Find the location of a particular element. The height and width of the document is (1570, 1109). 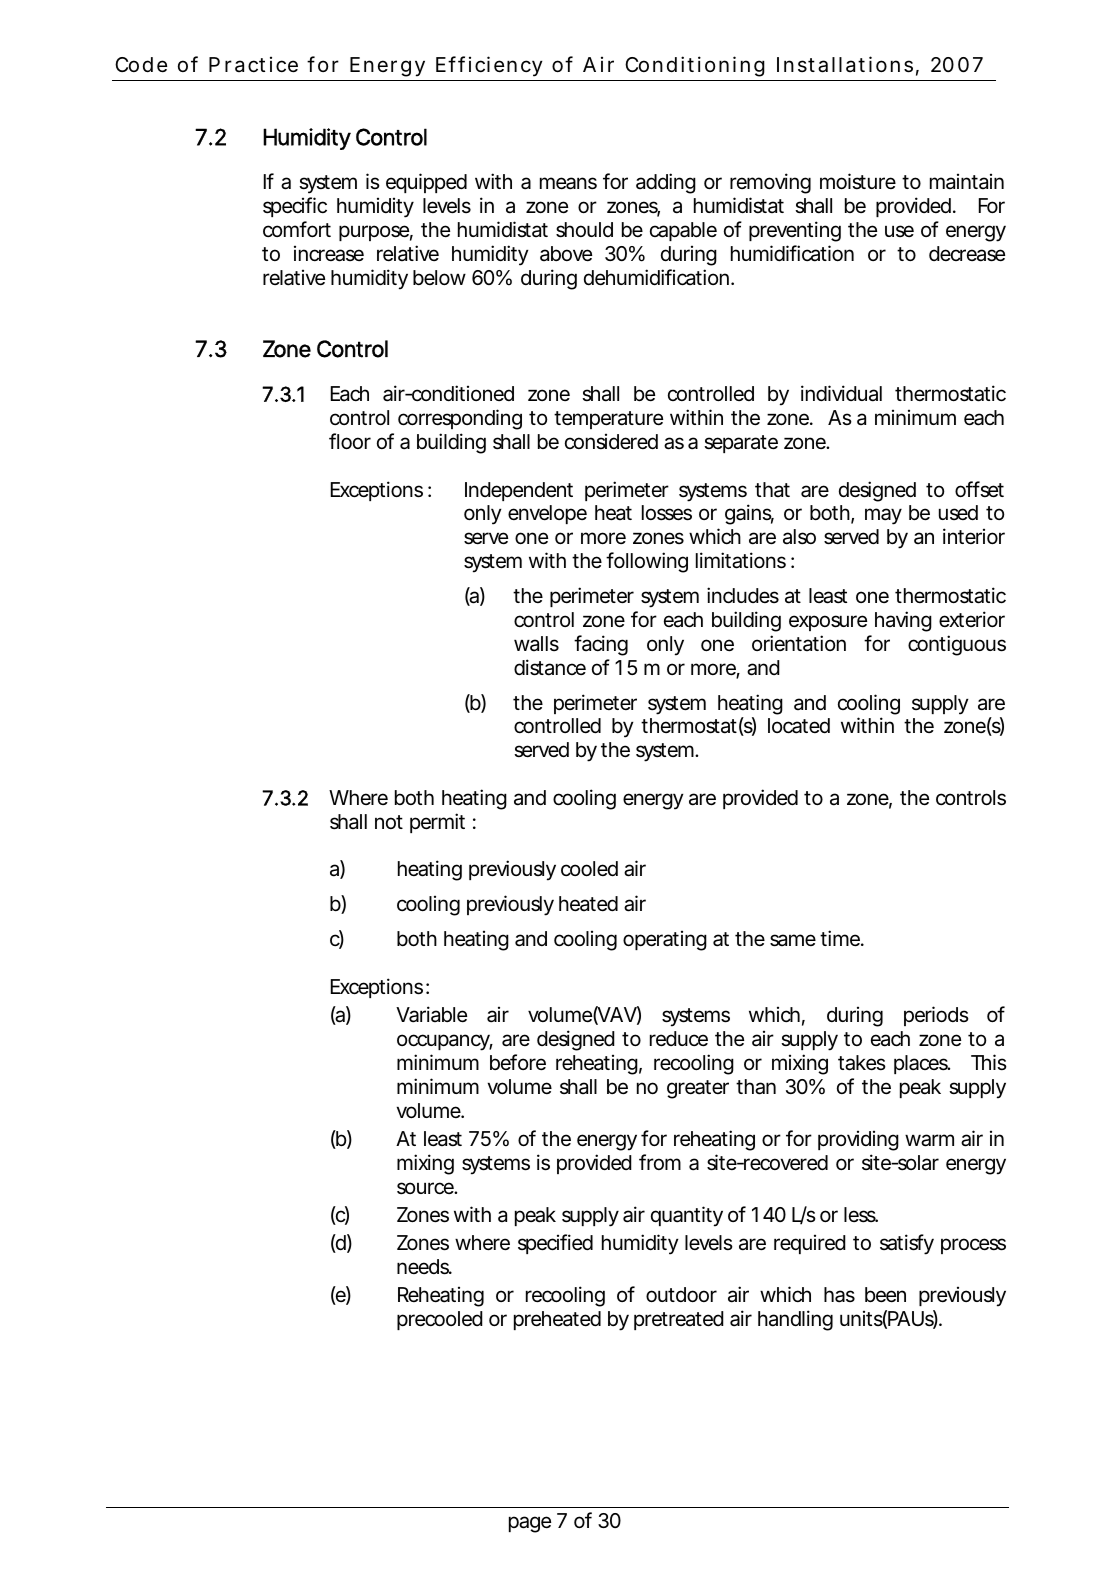

Installations is located at coordinates (845, 64).
